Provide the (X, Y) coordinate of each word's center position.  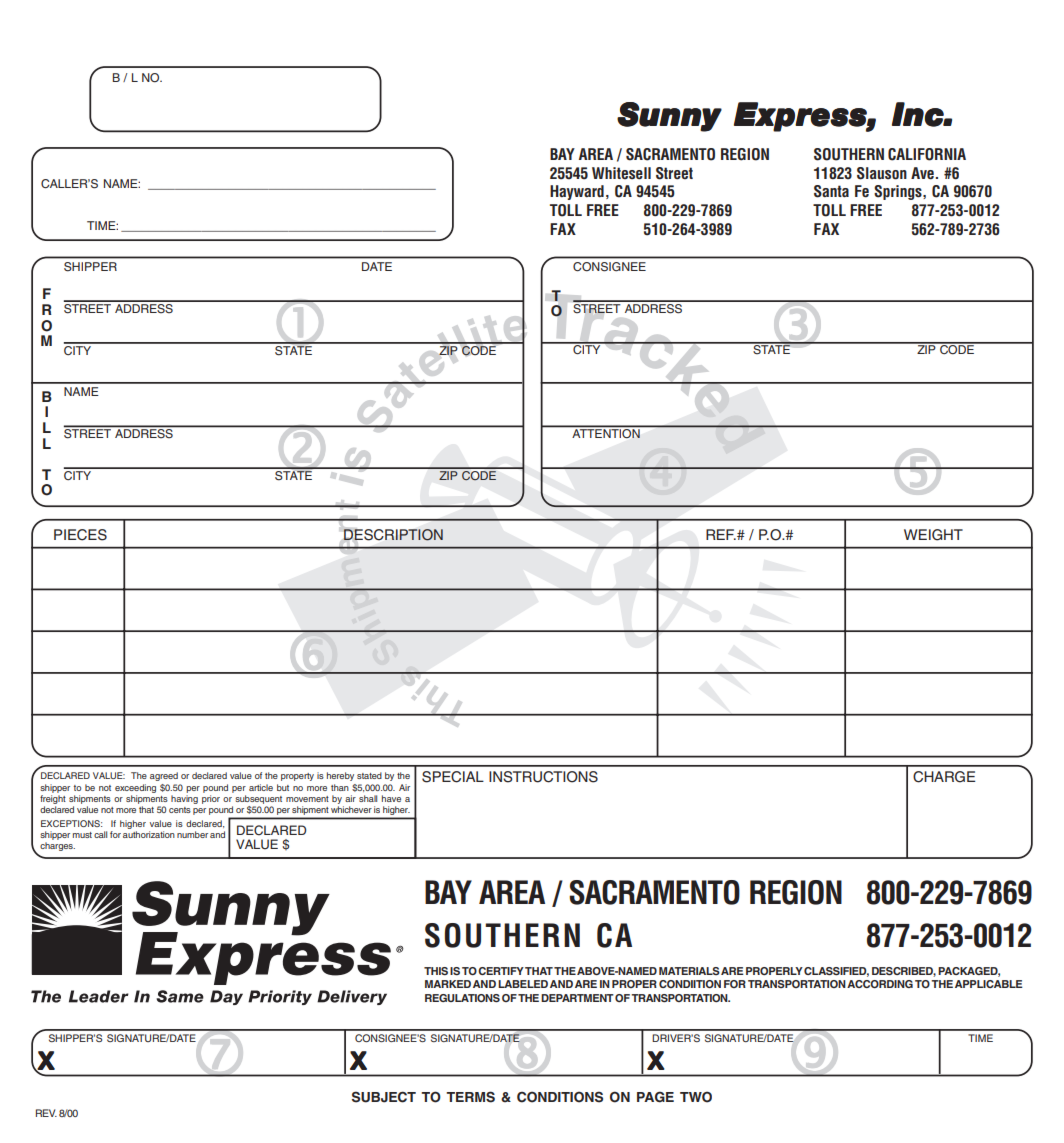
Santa (831, 191)
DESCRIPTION (393, 535)
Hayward (577, 192)
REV (46, 1113)
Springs (899, 192)
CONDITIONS (560, 1097)
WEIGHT (933, 535)
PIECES (80, 535)
